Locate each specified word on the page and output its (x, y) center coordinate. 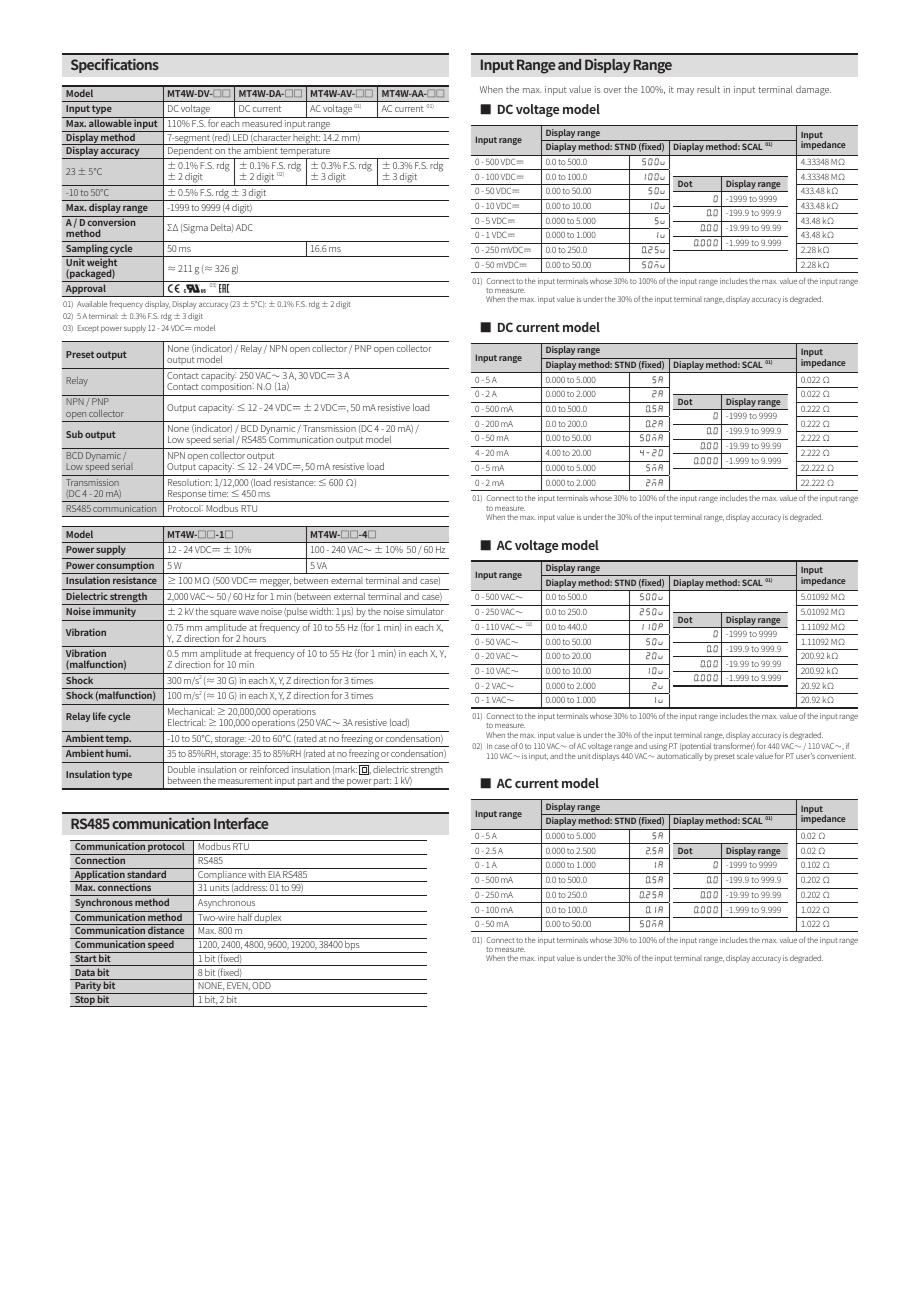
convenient (836, 756)
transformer (734, 746)
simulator (425, 611)
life (99, 716)
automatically (680, 755)
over (612, 90)
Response (187, 496)
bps (353, 947)
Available (92, 304)
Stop (85, 1001)
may (685, 91)
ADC (244, 227)
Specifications (115, 65)
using (658, 747)
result (708, 89)
